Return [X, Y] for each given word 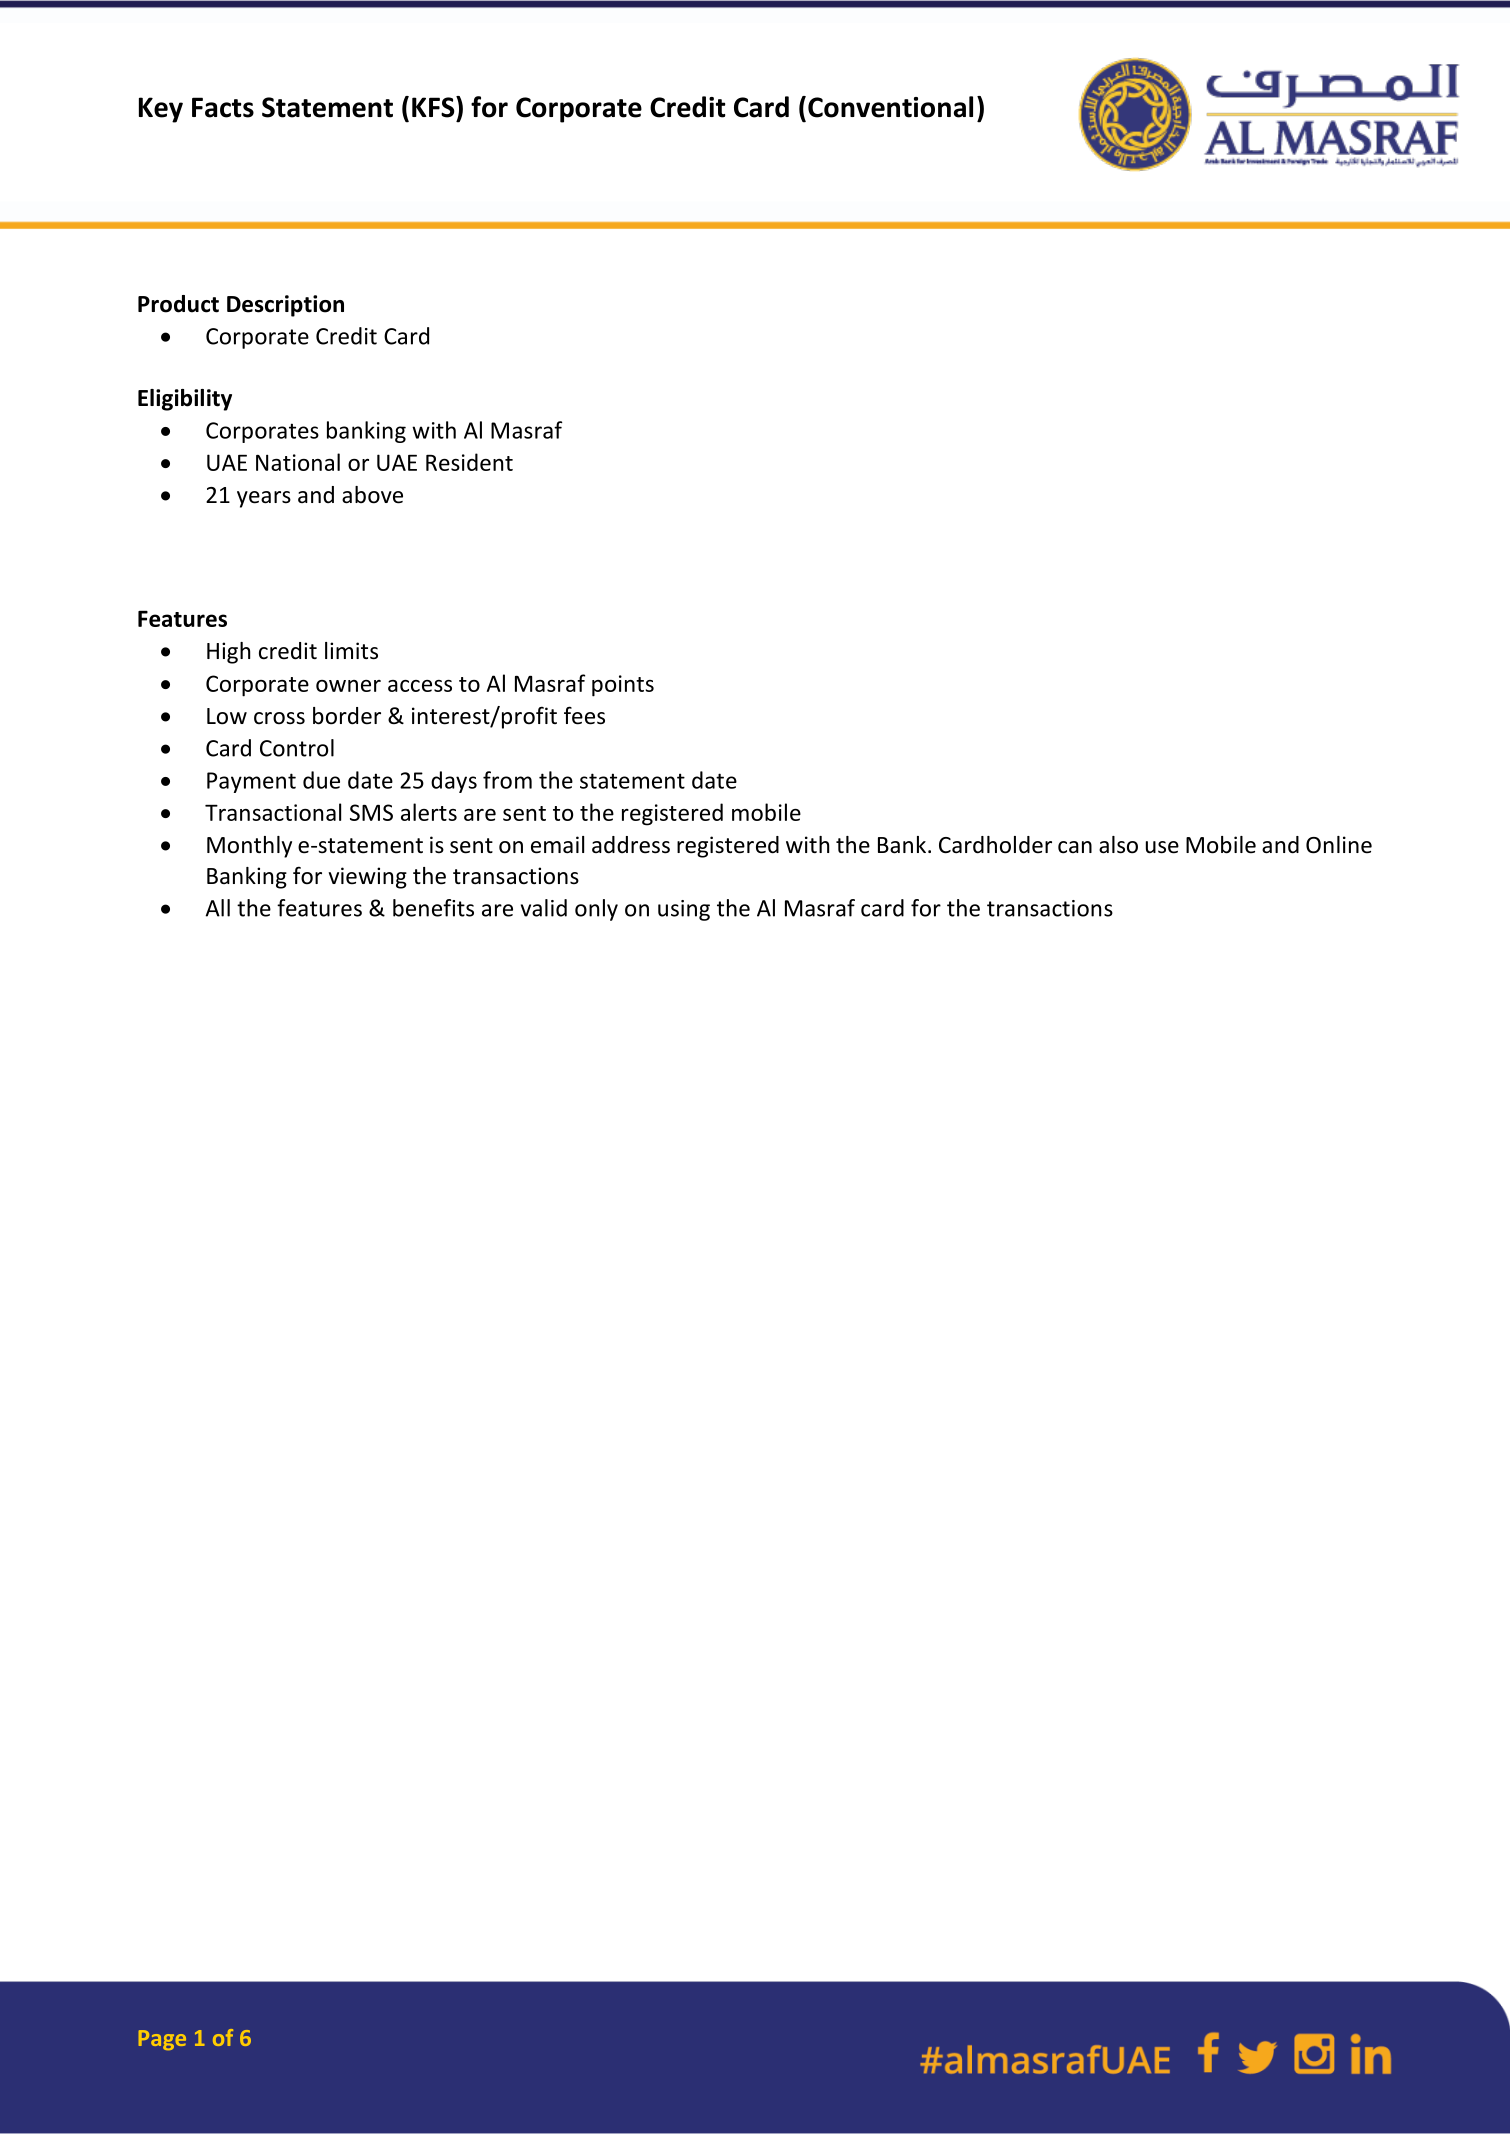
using [684, 910]
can [1075, 847]
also [1118, 845]
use [1162, 847]
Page [162, 2040]
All [217, 908]
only [596, 910]
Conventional [890, 107]
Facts [223, 107]
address [631, 845]
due [321, 780]
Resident [469, 462]
